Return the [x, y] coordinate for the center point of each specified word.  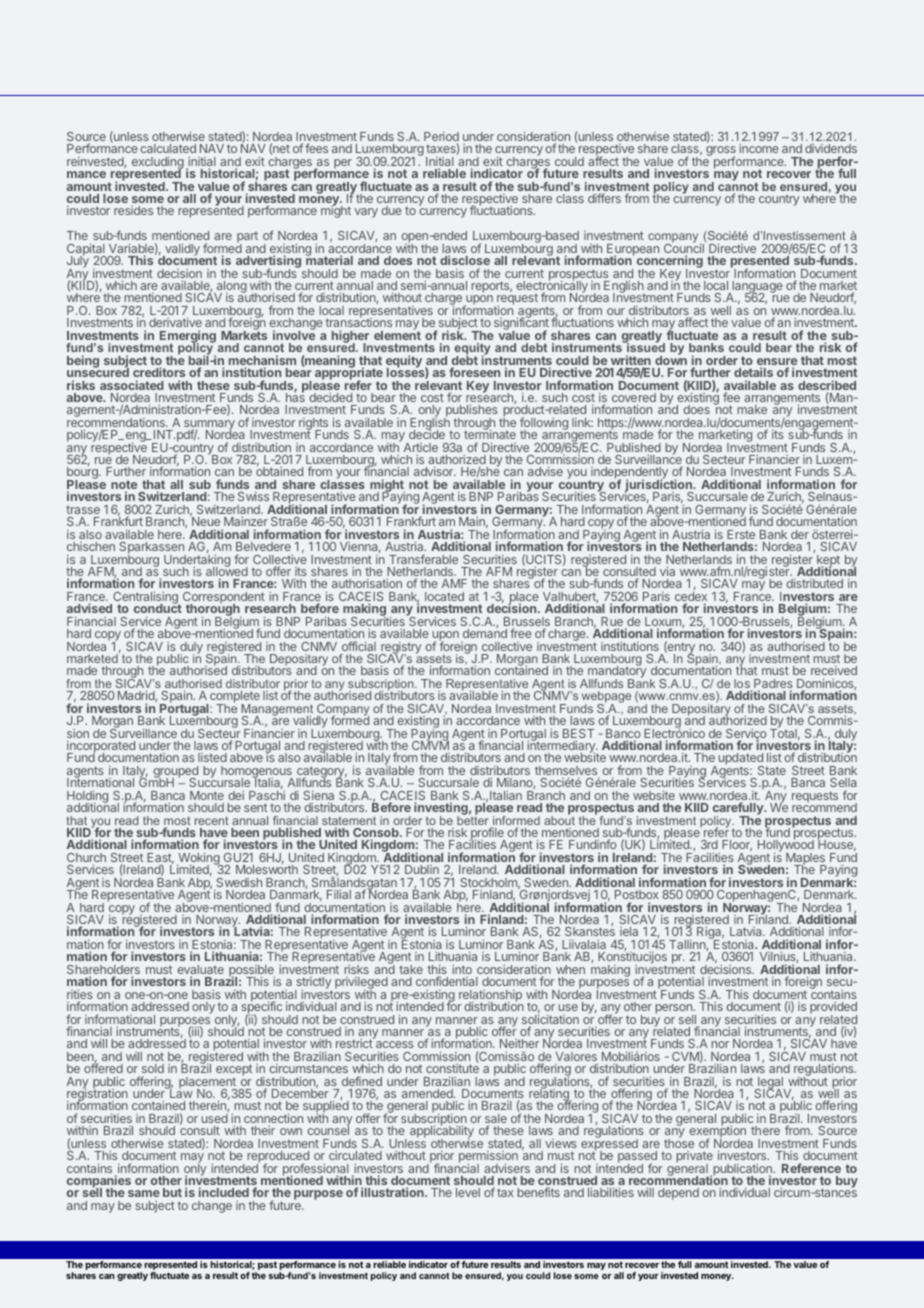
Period [441, 138]
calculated [168, 148]
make [752, 409]
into [462, 969]
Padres [773, 685]
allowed [227, 572]
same [144, 1193]
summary [210, 426]
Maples [806, 860]
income [759, 148]
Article [421, 447]
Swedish [239, 882]
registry [400, 649]
